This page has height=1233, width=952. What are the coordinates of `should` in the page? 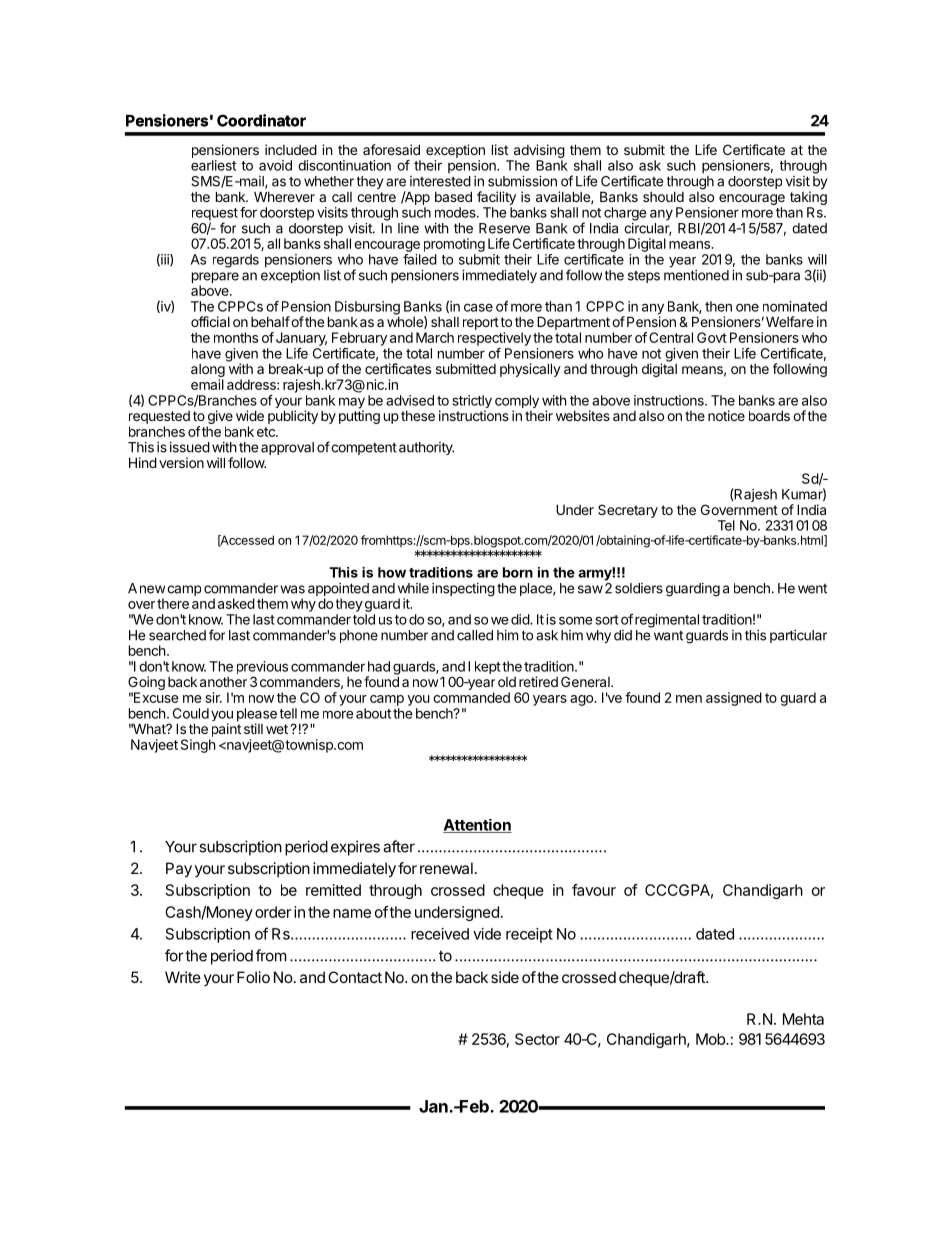 It's located at (663, 197).
